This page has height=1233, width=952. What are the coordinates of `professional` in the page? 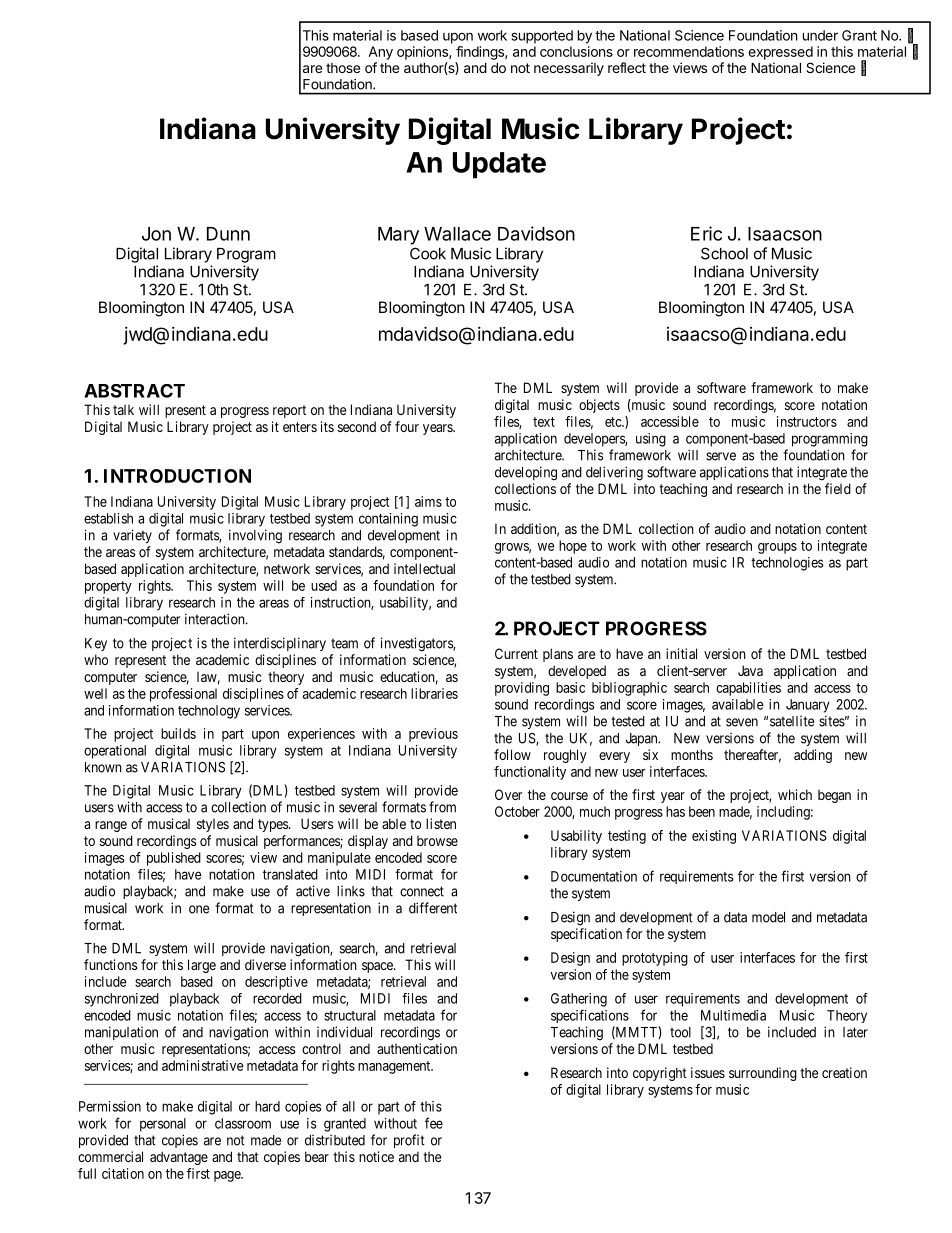 It's located at (183, 695).
